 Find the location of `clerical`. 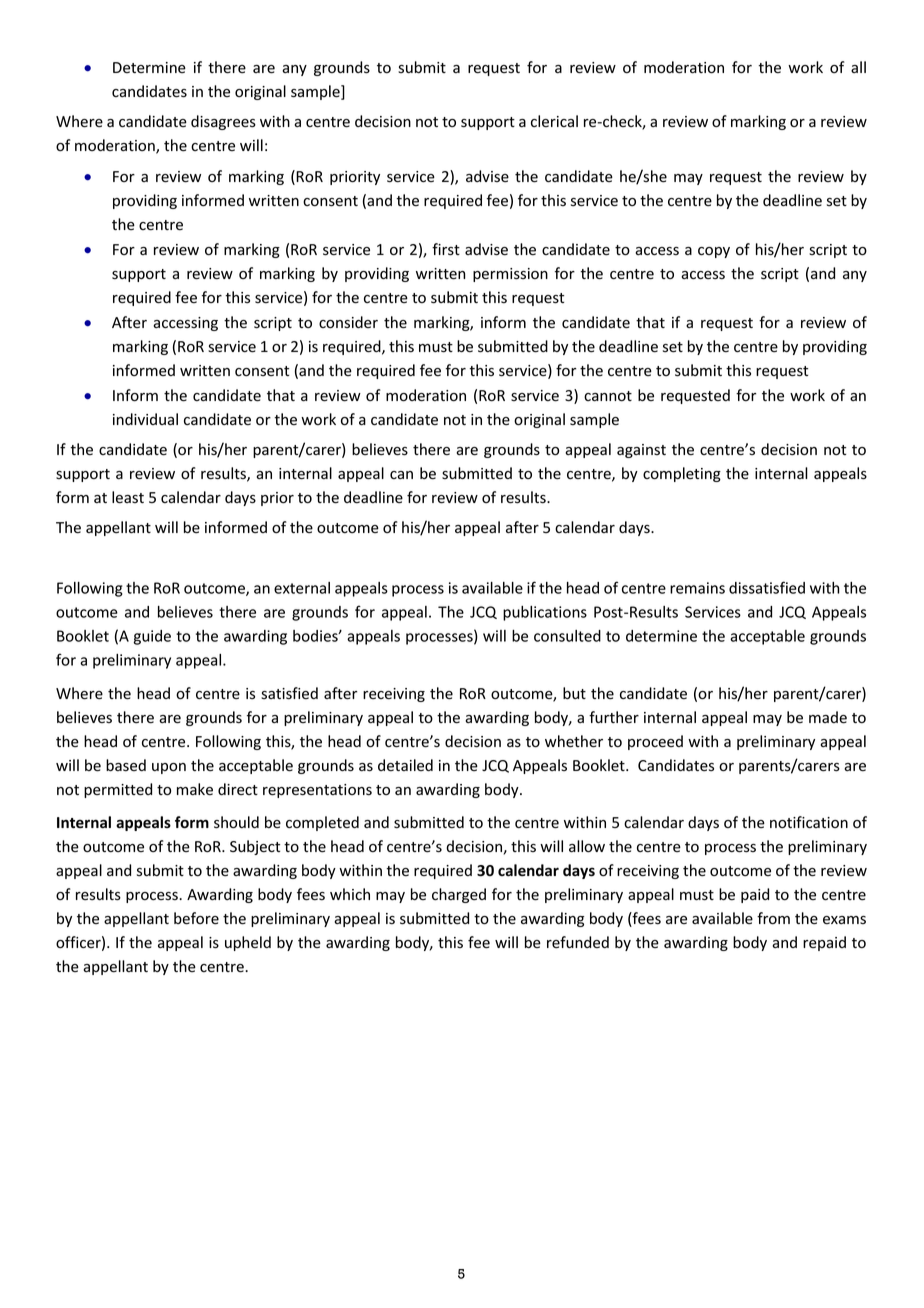

clerical is located at coordinates (554, 121).
